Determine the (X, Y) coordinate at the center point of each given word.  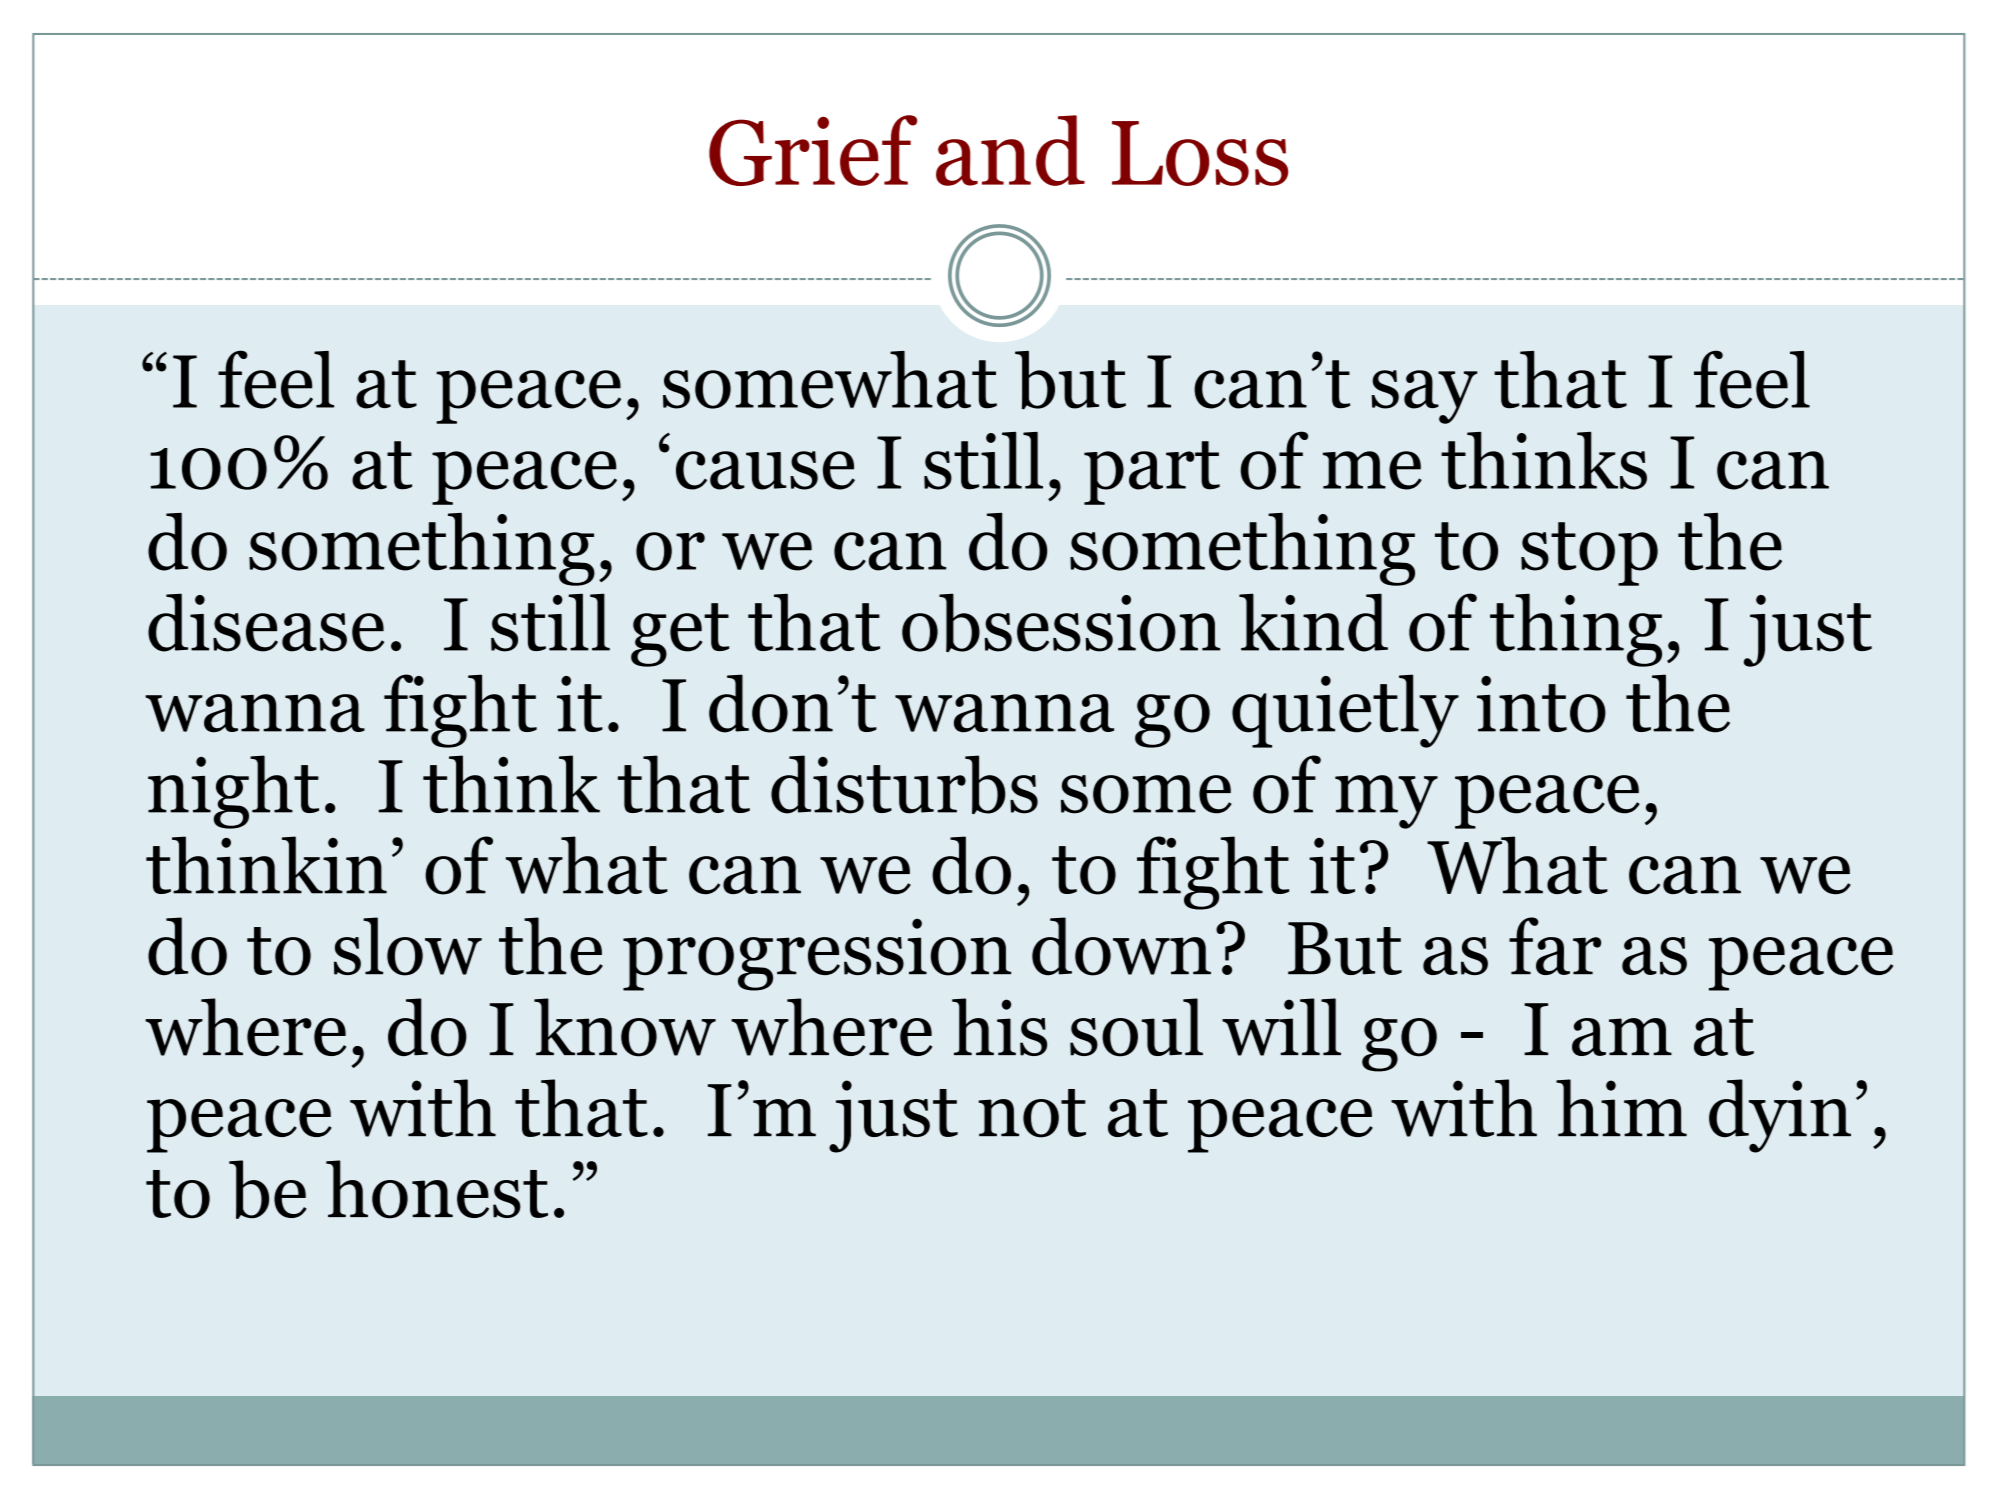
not (1032, 1113)
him (1621, 1107)
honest (437, 1189)
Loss (1200, 153)
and (1010, 150)
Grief (813, 150)
